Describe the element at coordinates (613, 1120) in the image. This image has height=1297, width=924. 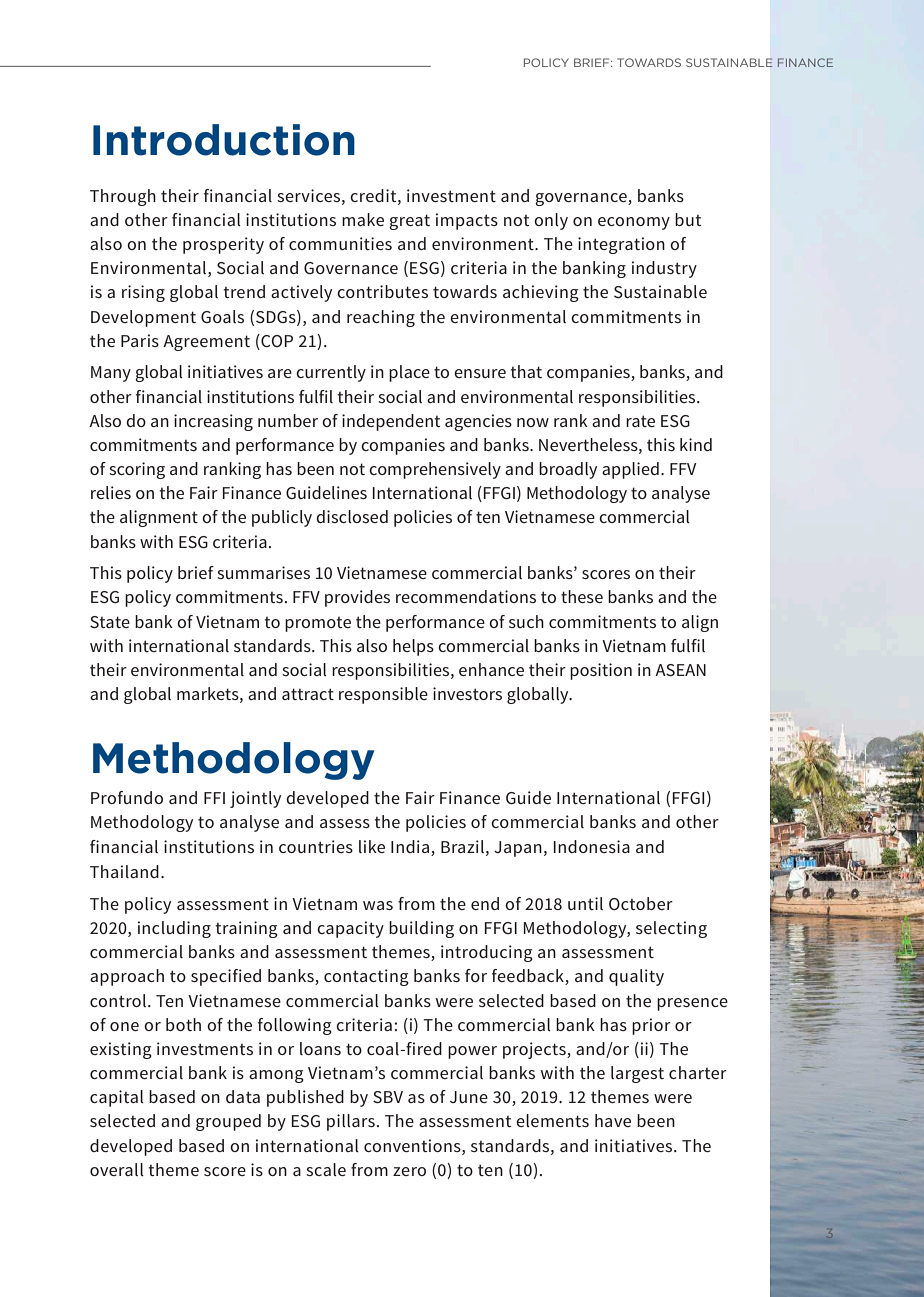
I see `have` at that location.
